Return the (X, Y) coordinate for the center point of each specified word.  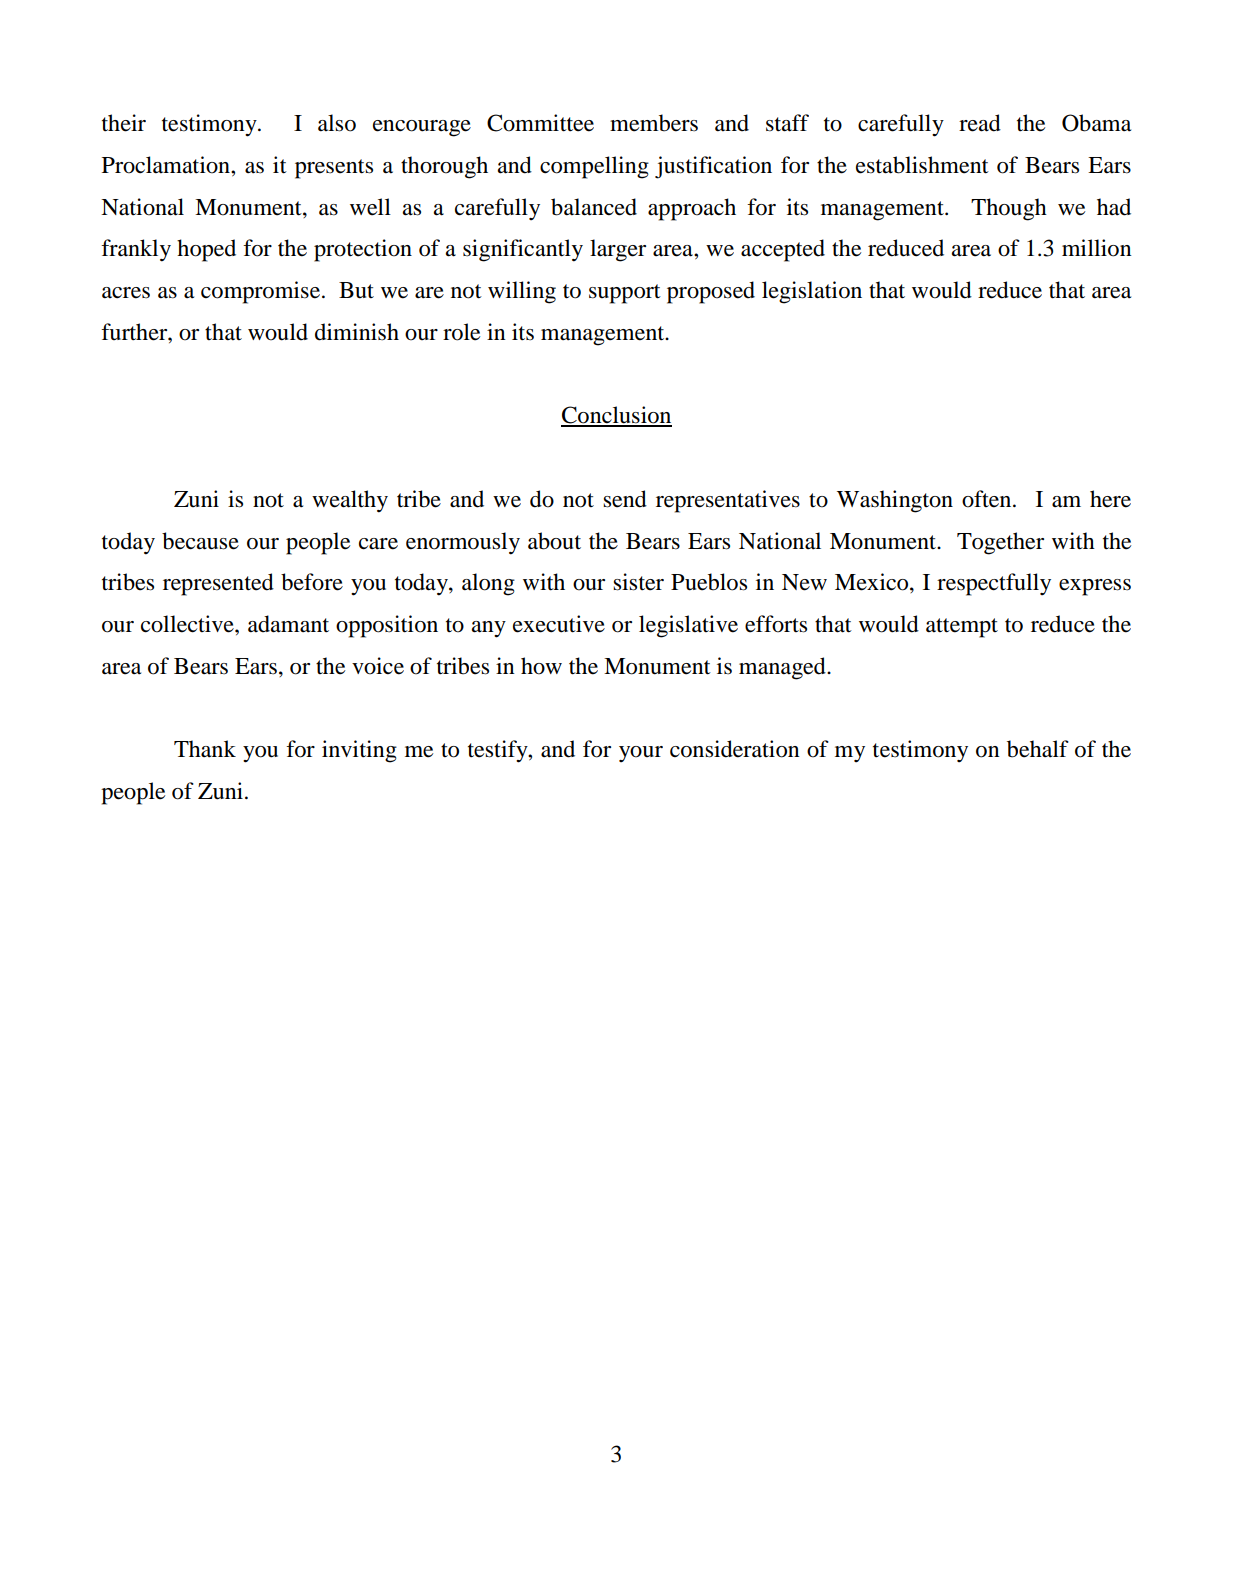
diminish (357, 332)
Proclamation (167, 165)
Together (1000, 543)
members (654, 123)
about (554, 541)
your (641, 754)
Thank (205, 749)
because (200, 541)
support (625, 294)
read (980, 123)
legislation (812, 292)
